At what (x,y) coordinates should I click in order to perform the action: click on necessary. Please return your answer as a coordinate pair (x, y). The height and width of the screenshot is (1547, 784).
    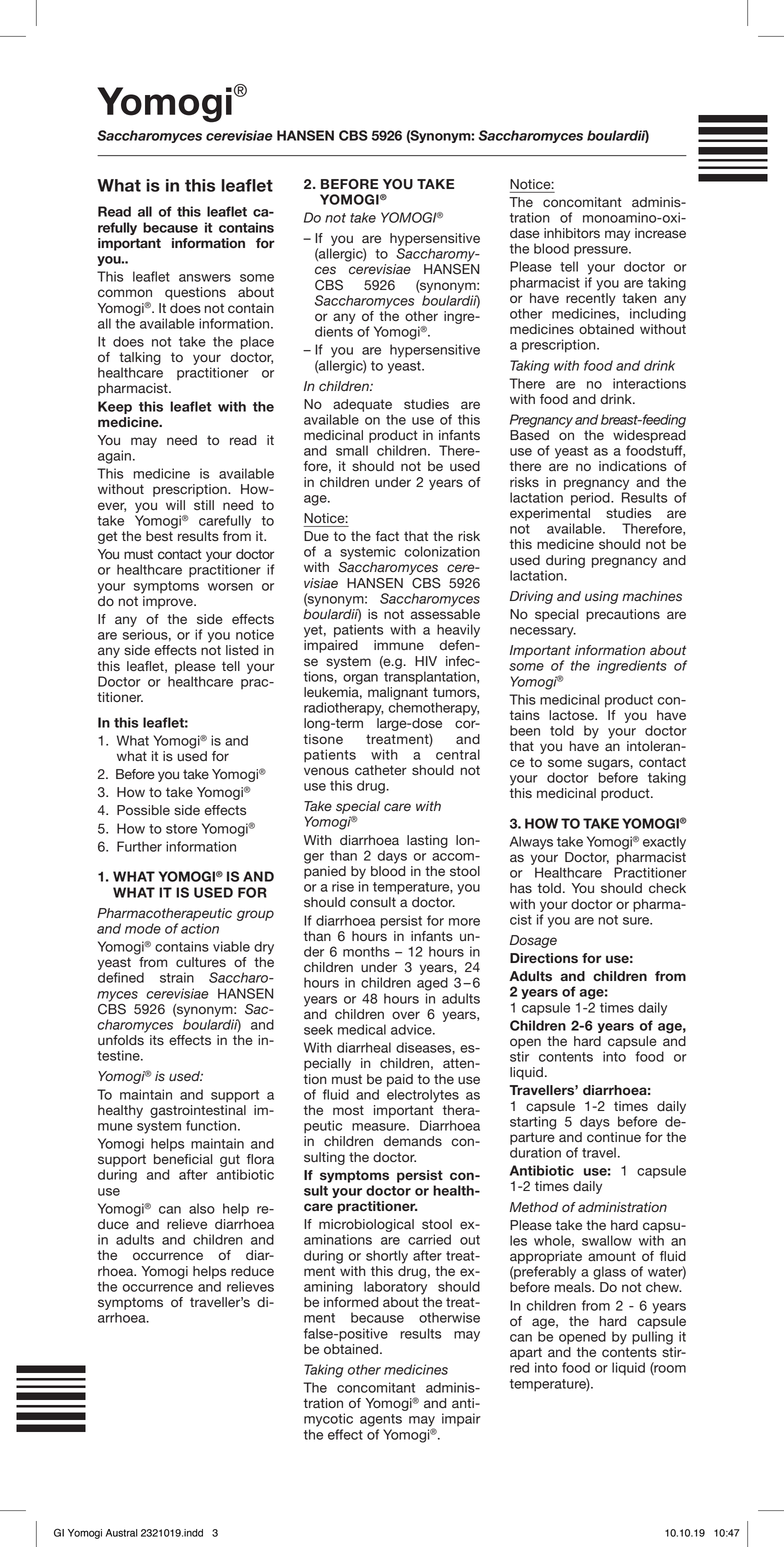
    Looking at the image, I should click on (543, 632).
